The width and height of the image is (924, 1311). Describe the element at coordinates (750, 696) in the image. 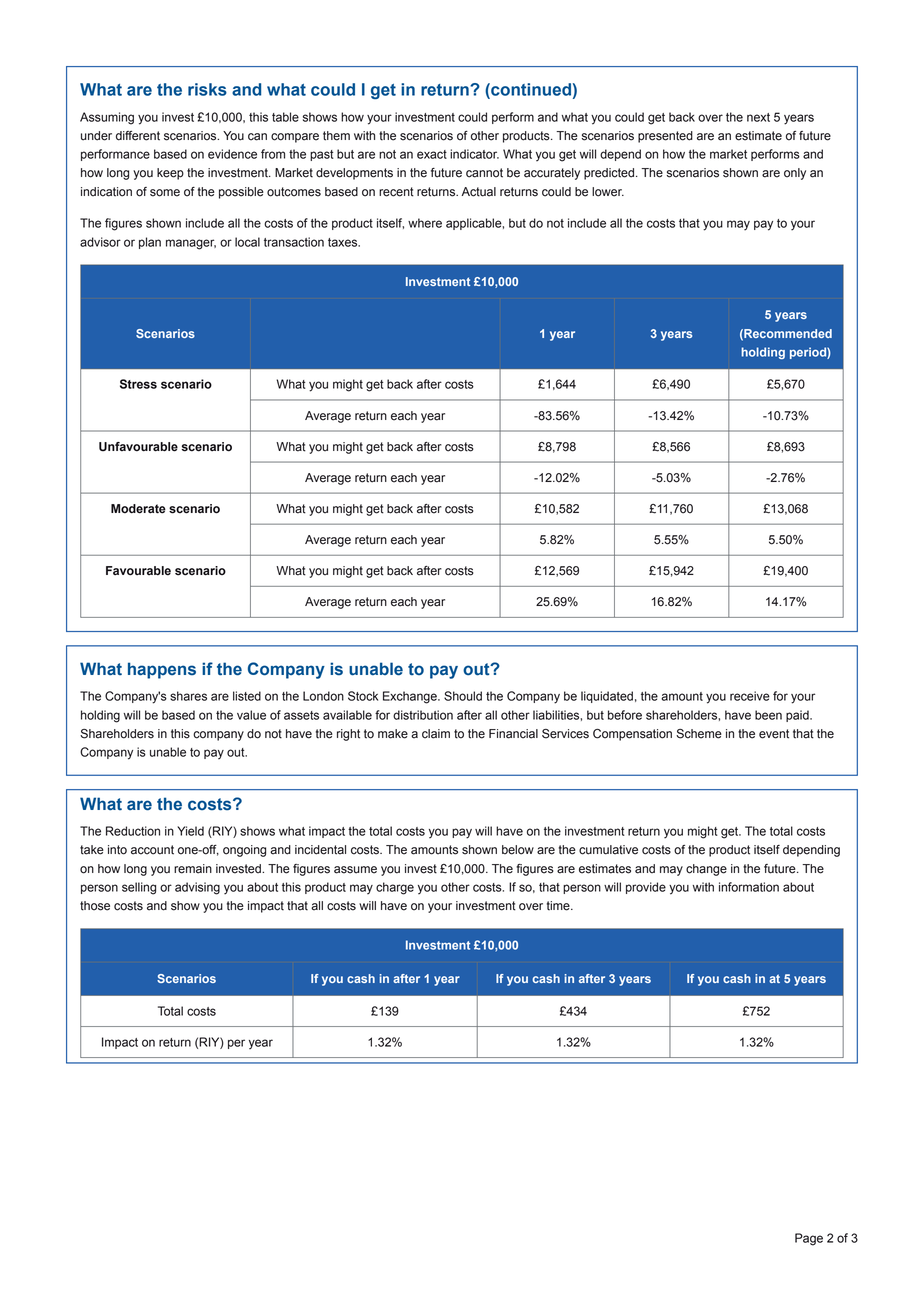

I see `receive` at that location.
